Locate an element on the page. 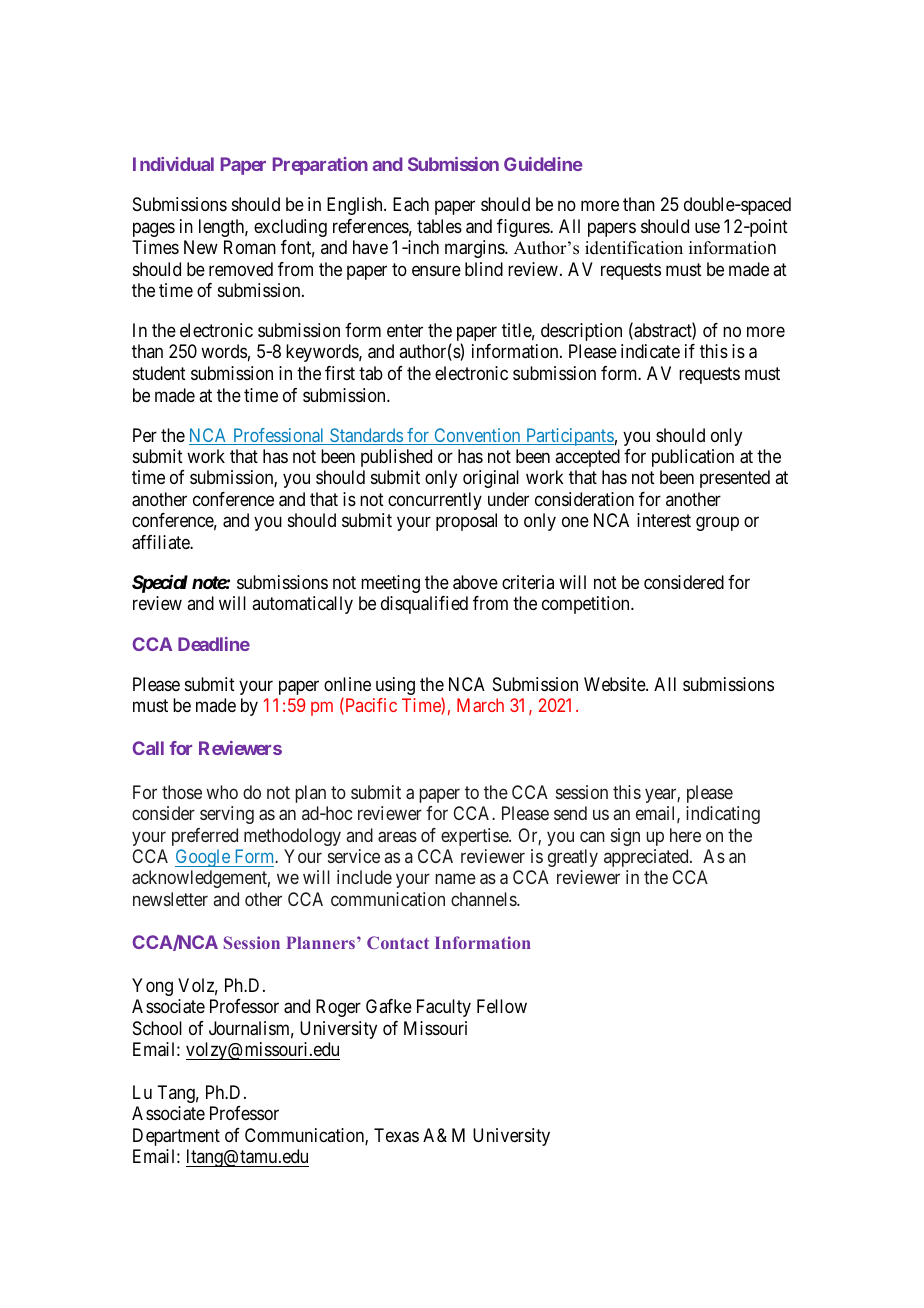 This image has height=1308, width=924. Each is located at coordinates (411, 204).
